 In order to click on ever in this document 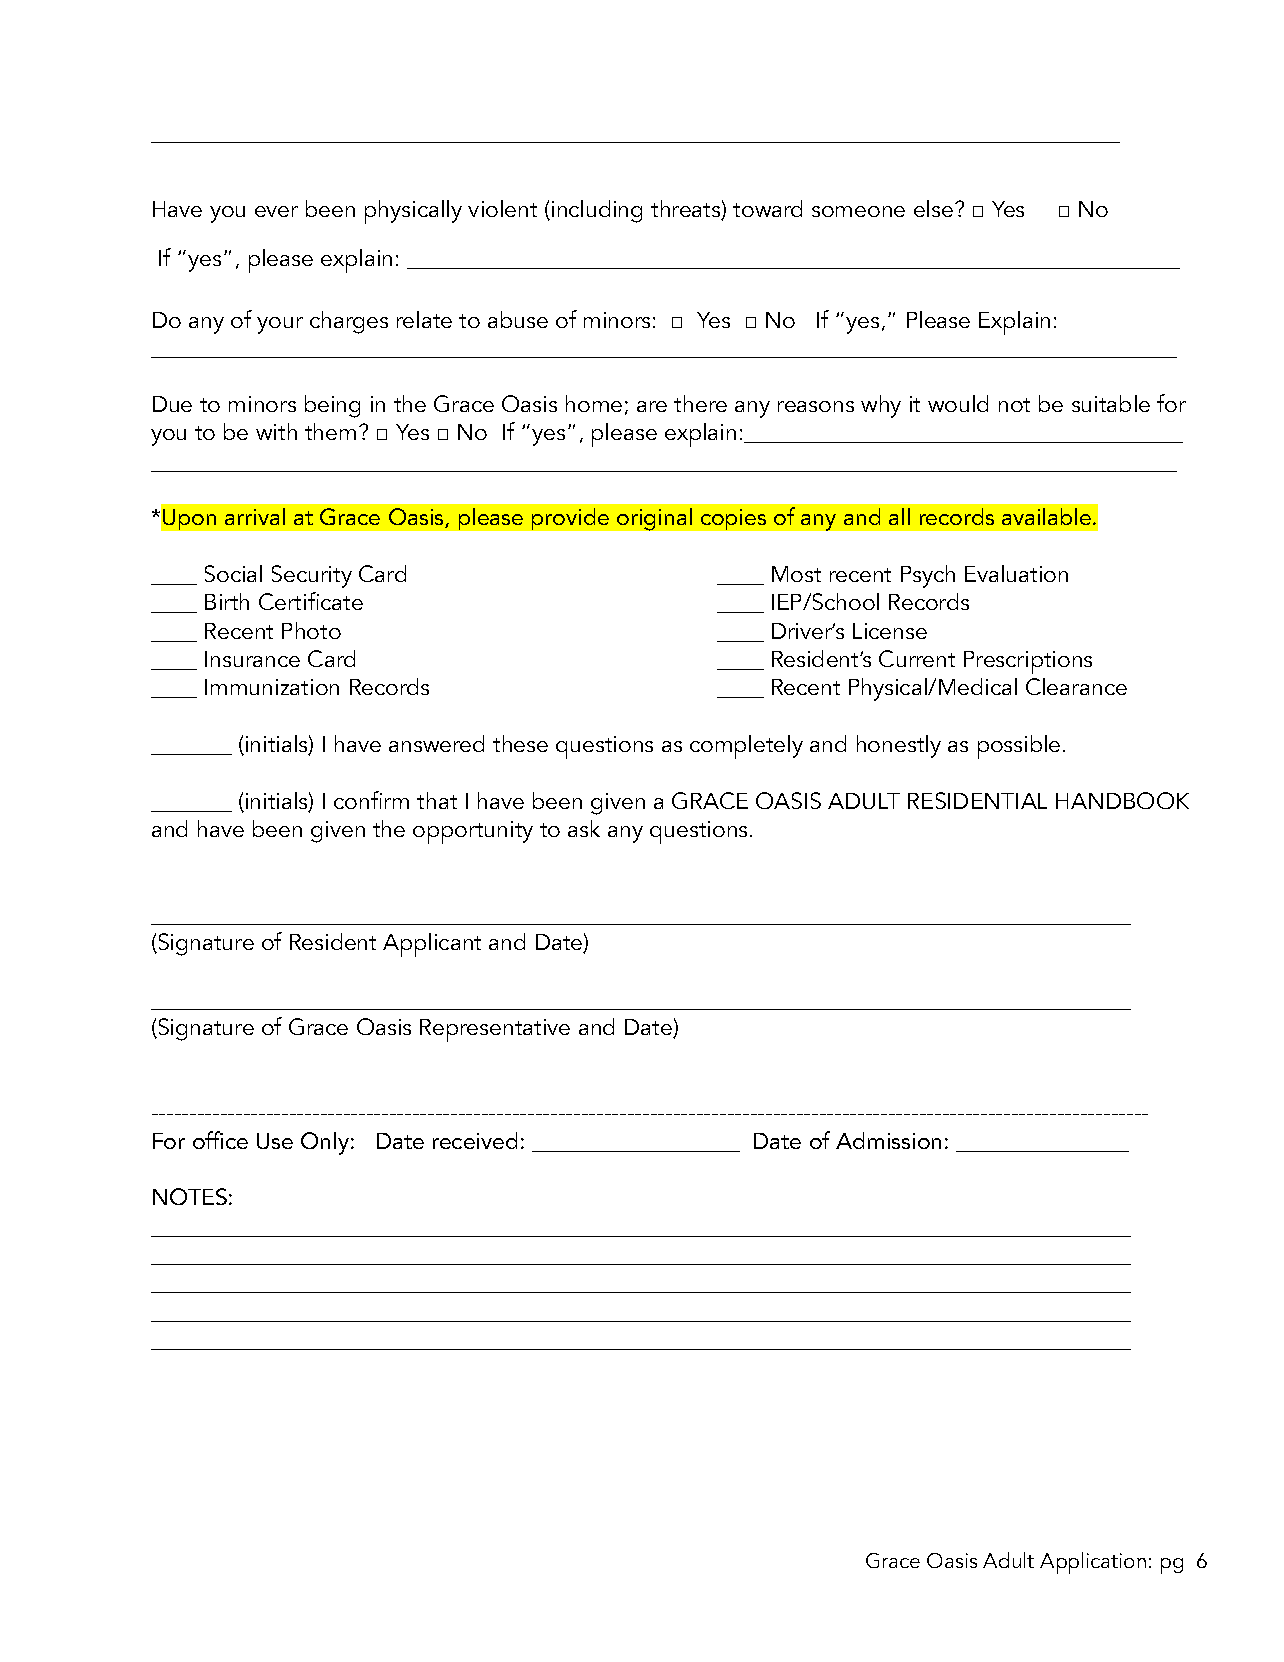, I will do `click(276, 211)`.
